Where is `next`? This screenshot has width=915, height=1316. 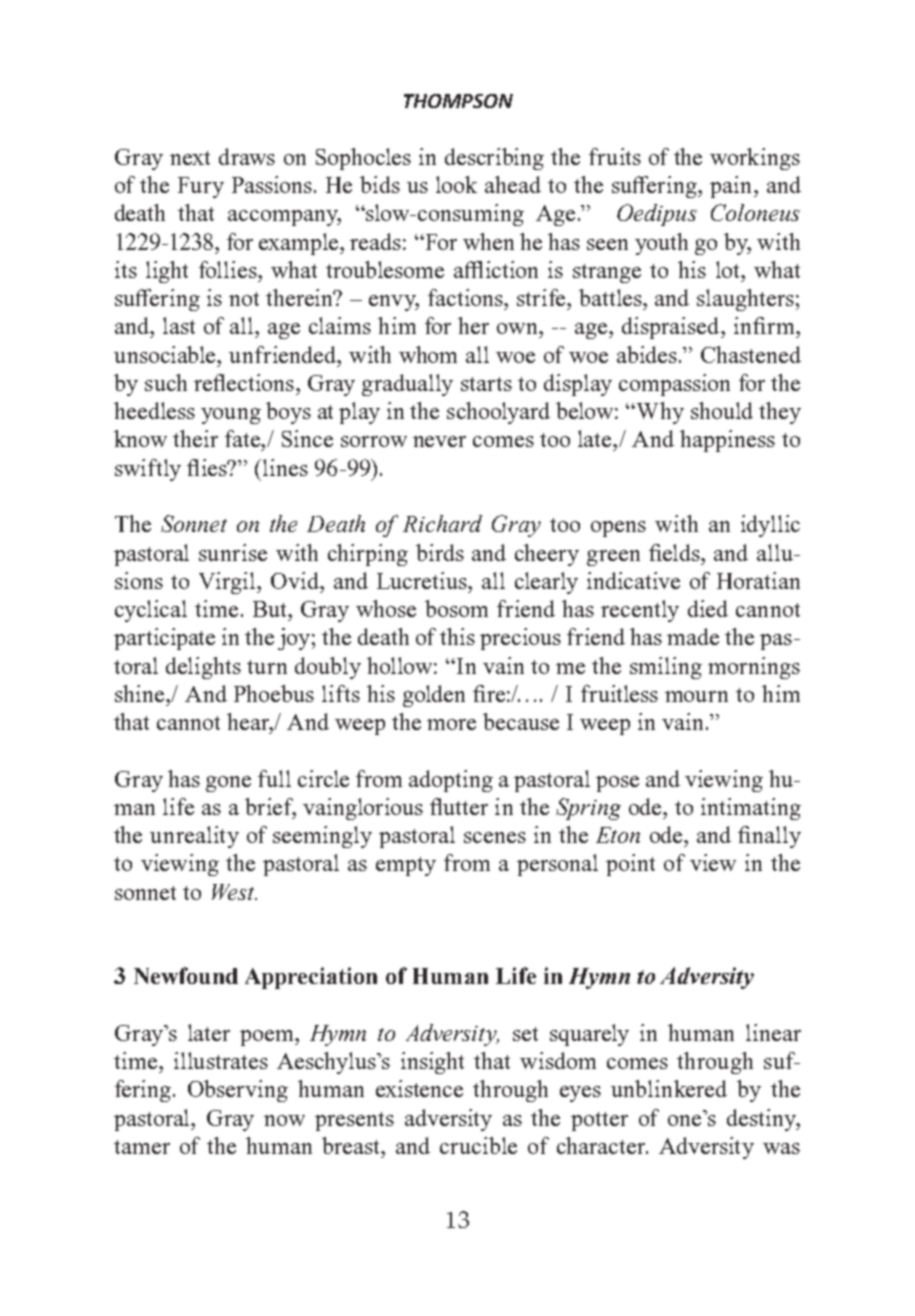 next is located at coordinates (190, 158).
